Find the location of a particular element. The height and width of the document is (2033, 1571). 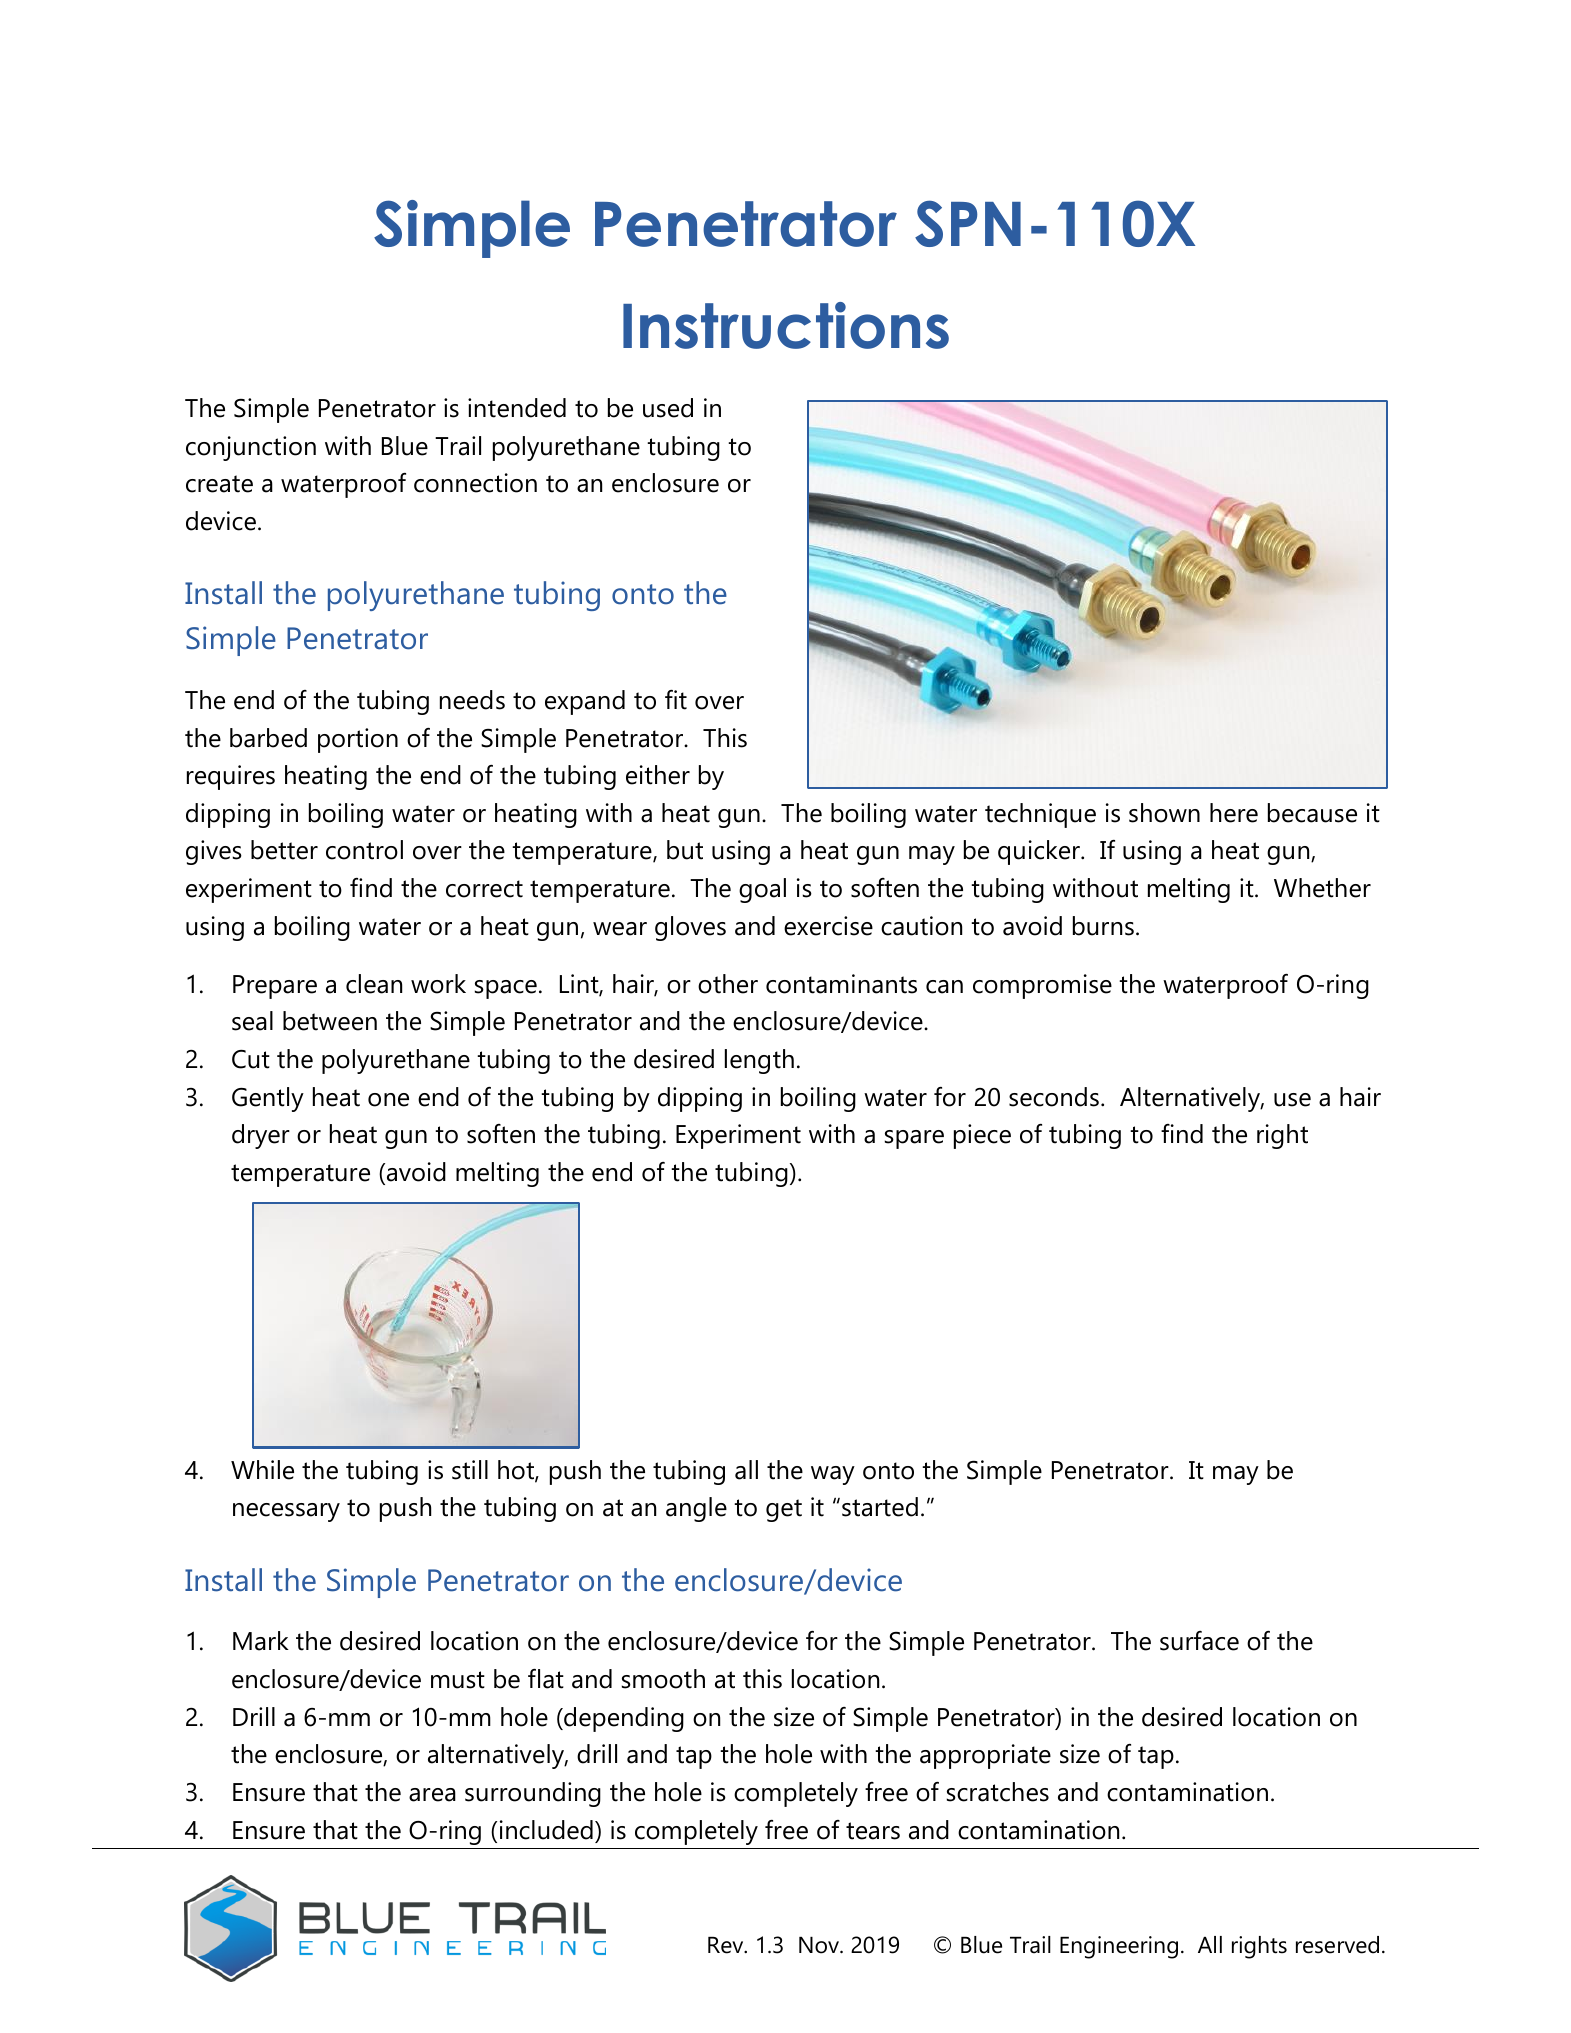

reserved is located at coordinates (1337, 1945).
